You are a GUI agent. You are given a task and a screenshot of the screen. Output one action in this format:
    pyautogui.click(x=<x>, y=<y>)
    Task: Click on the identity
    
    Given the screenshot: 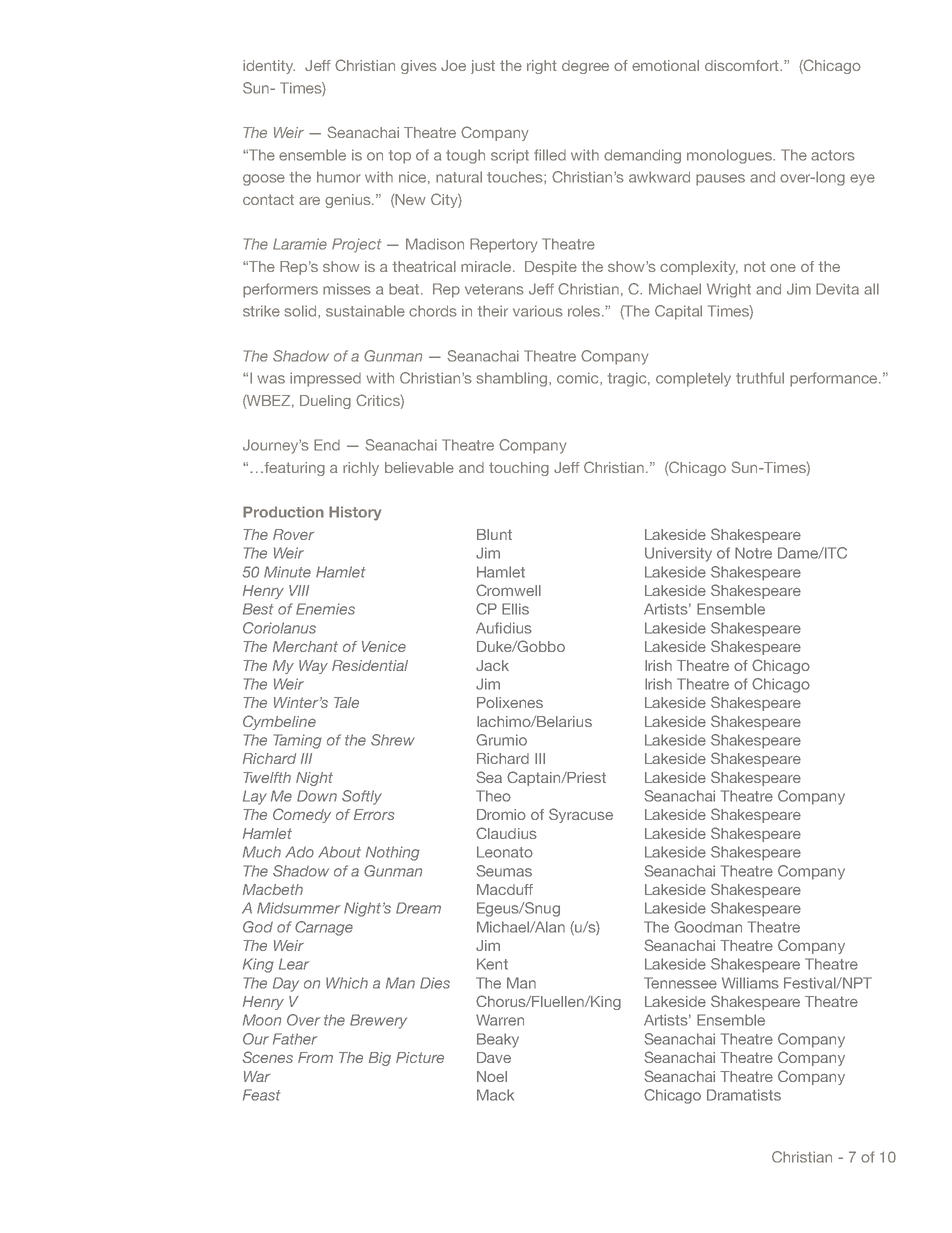 What is the action you would take?
    pyautogui.click(x=269, y=67)
